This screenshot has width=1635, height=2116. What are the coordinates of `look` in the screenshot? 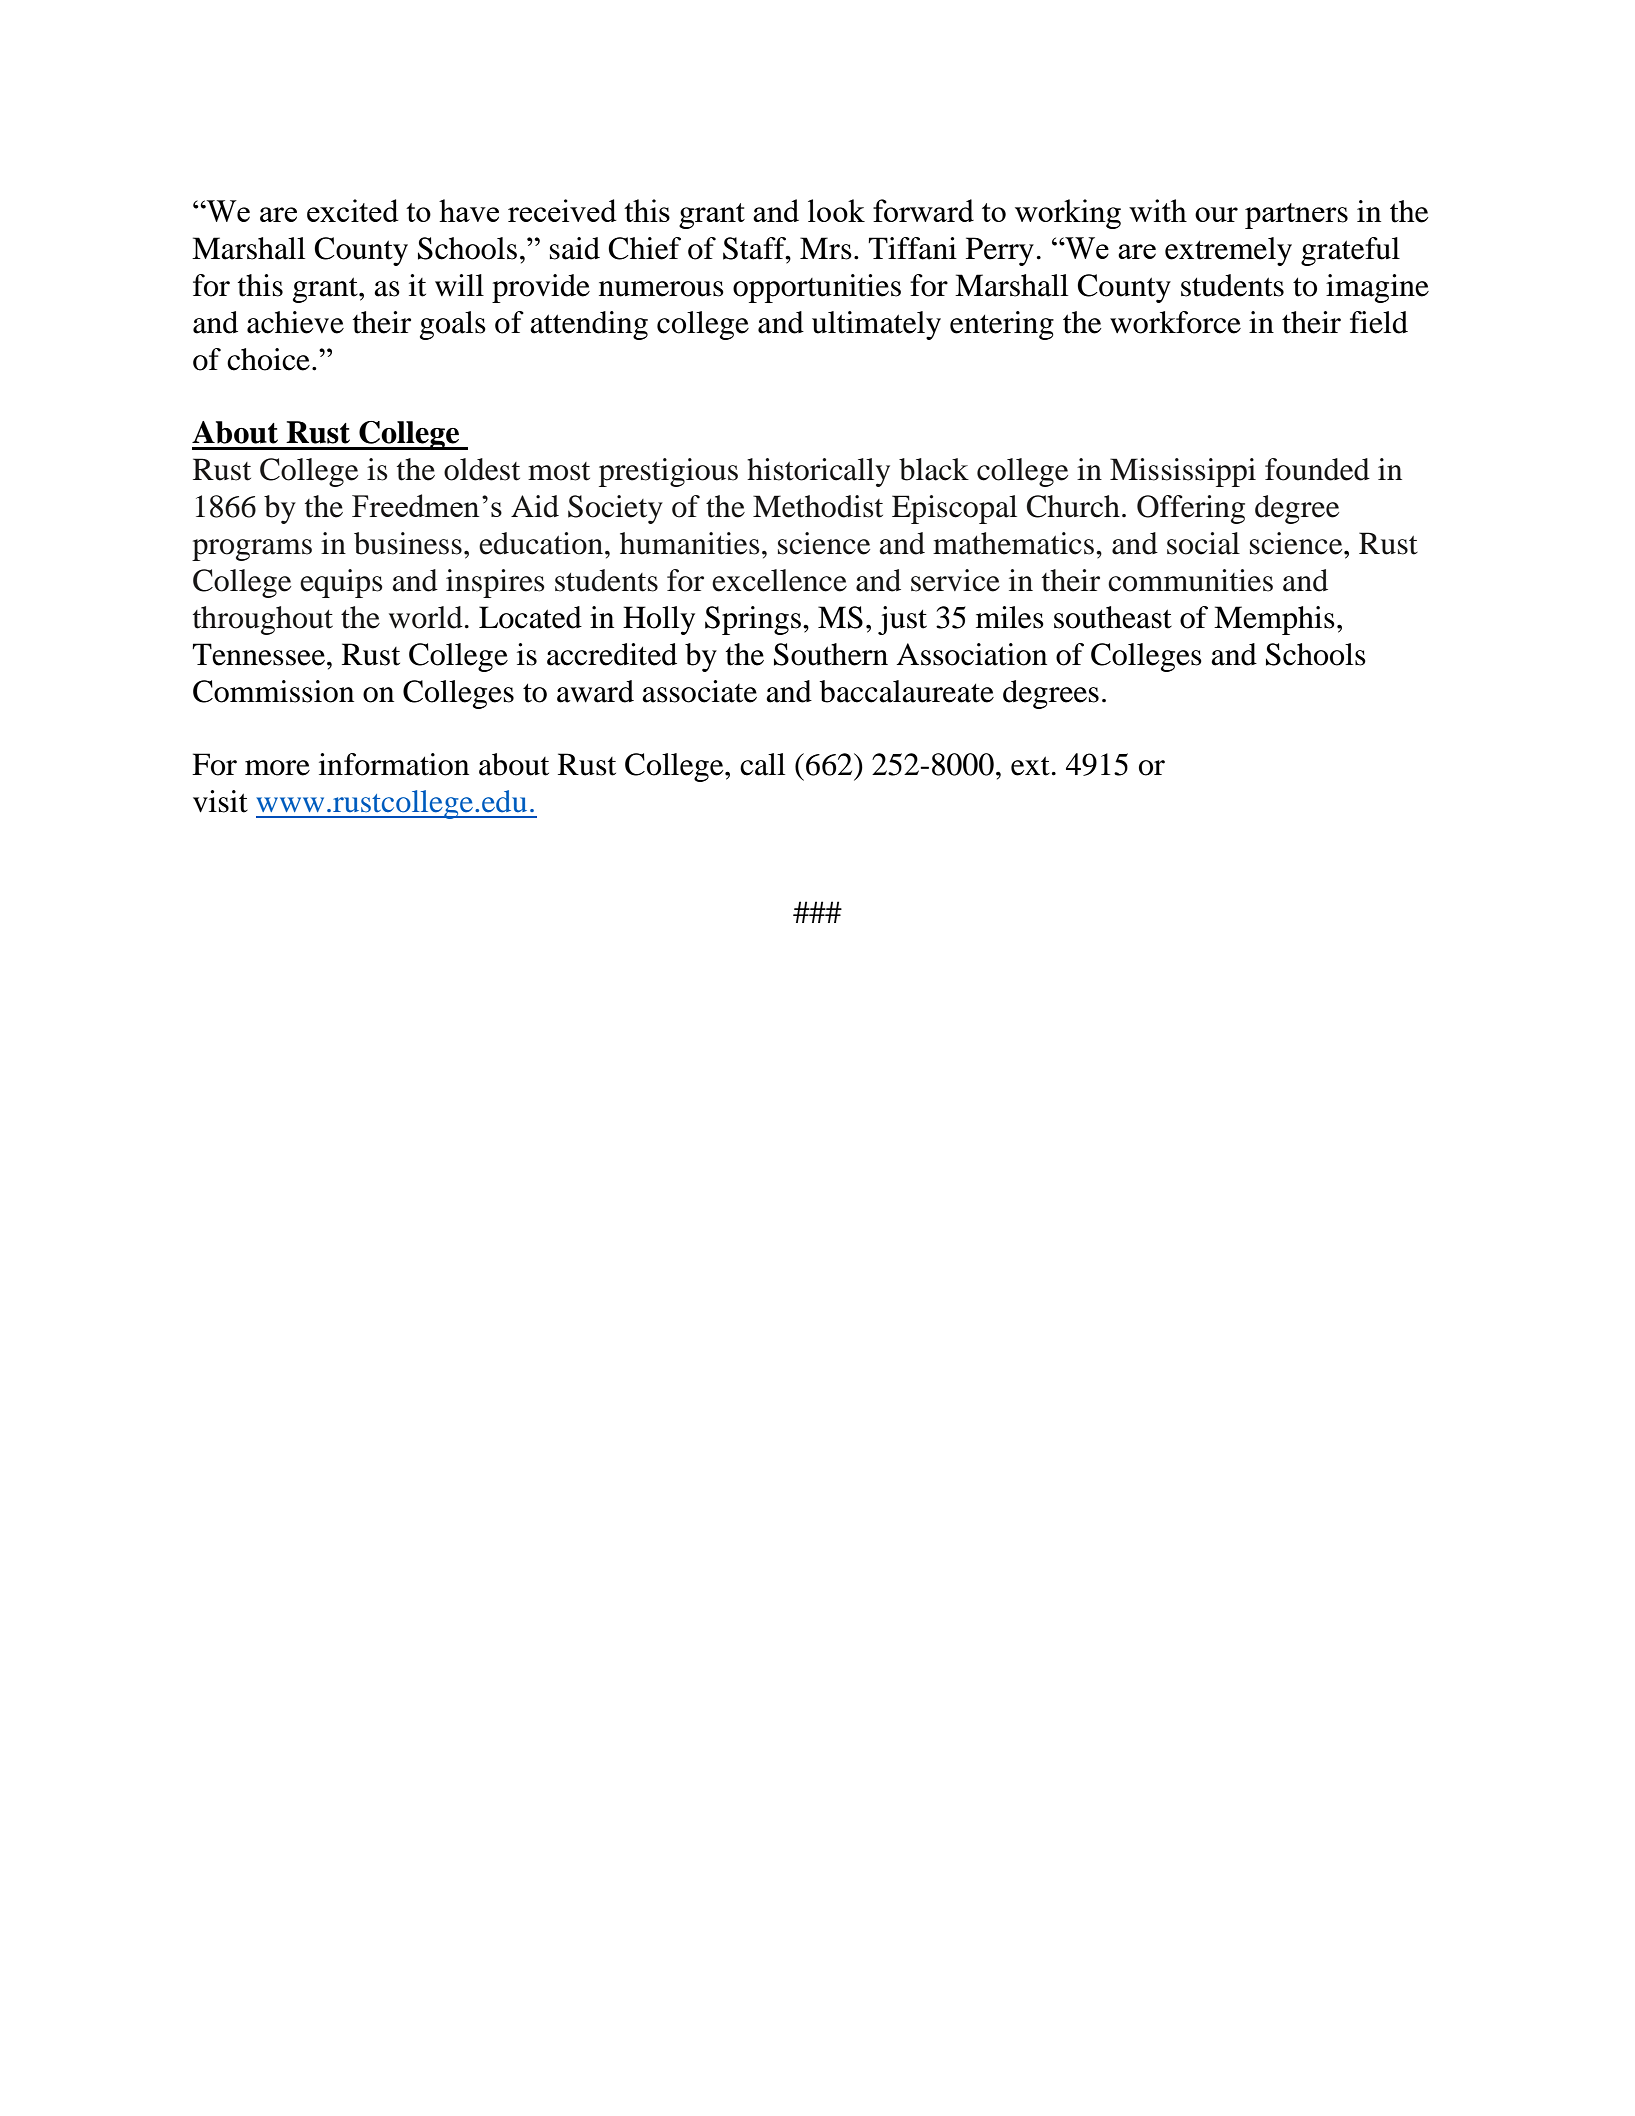 It's located at (836, 210).
